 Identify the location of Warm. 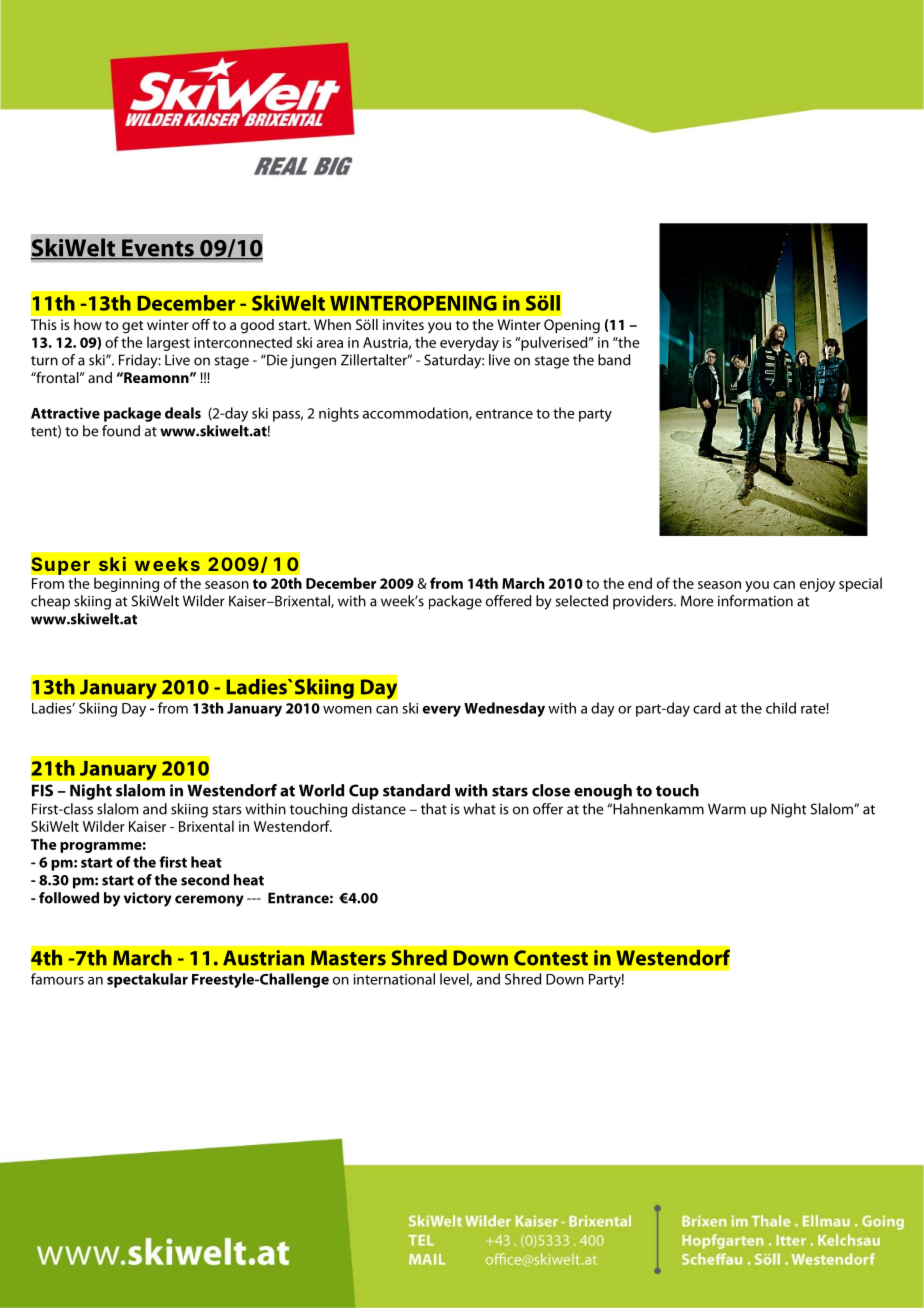
(727, 809).
